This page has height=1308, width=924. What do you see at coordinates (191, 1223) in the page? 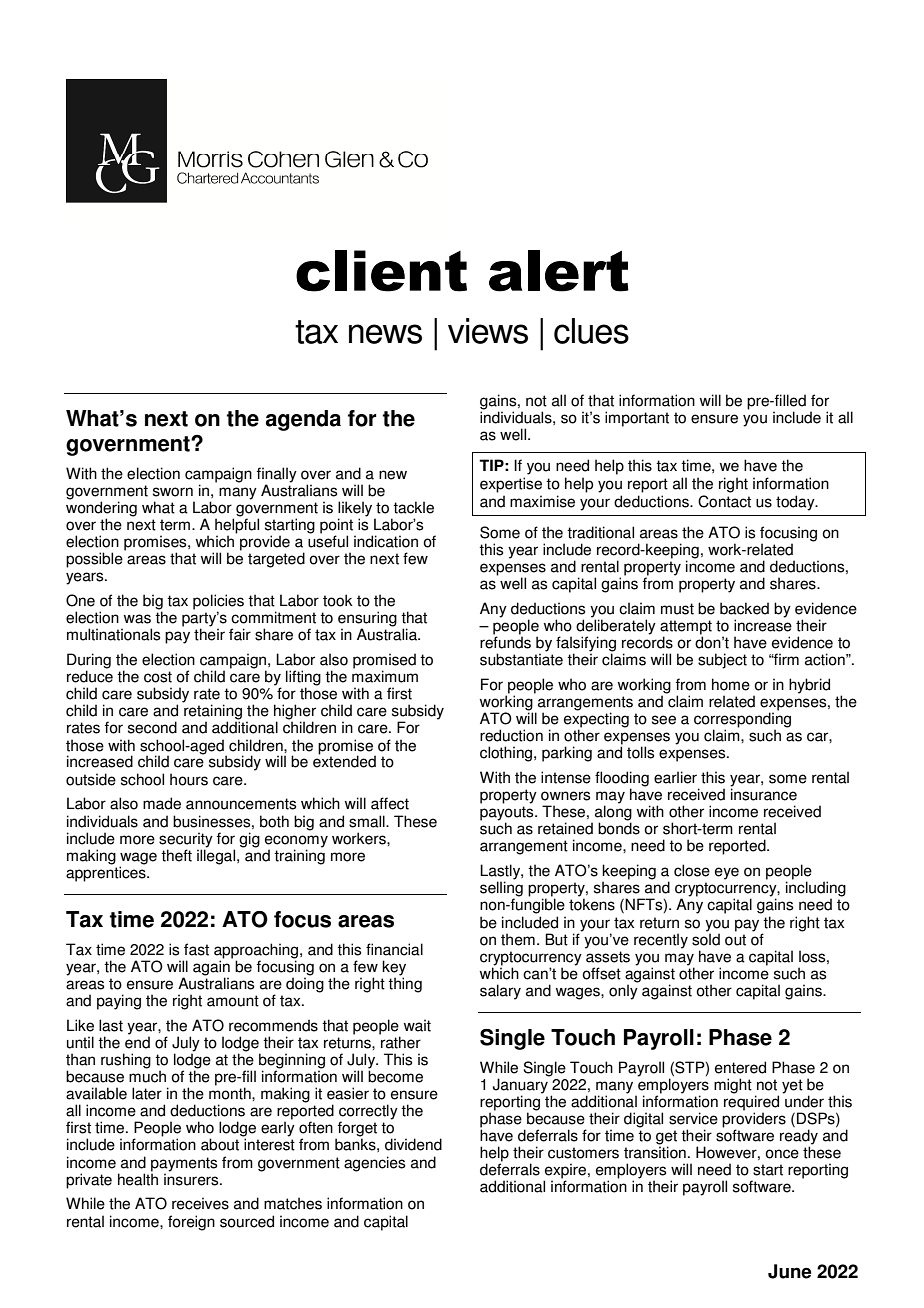
I see `foreign` at bounding box center [191, 1223].
